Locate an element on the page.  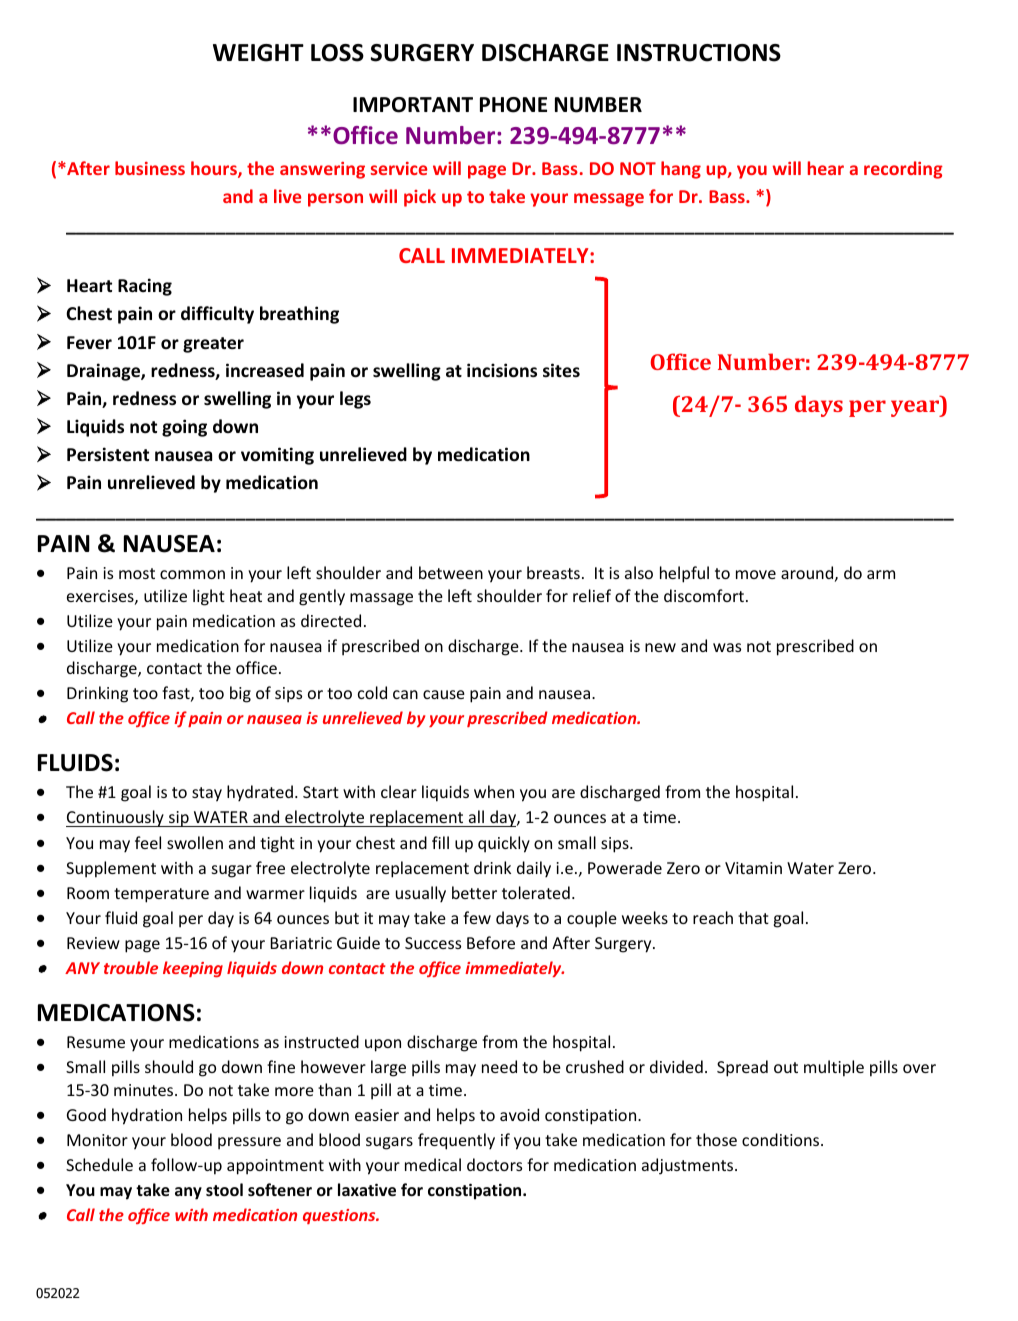
WEIGHT is located at coordinates (258, 53).
